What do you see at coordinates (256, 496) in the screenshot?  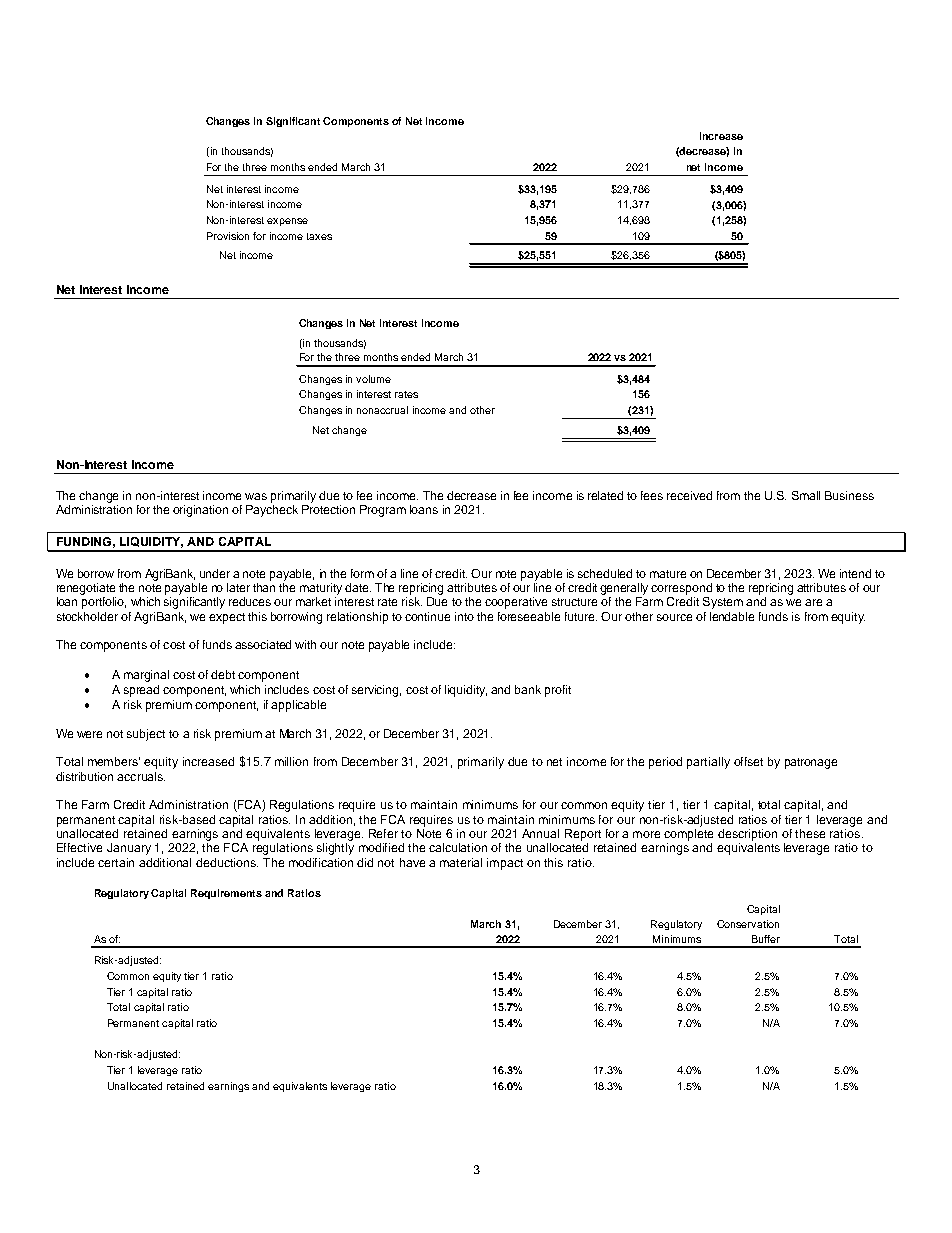 I see `was` at bounding box center [256, 496].
